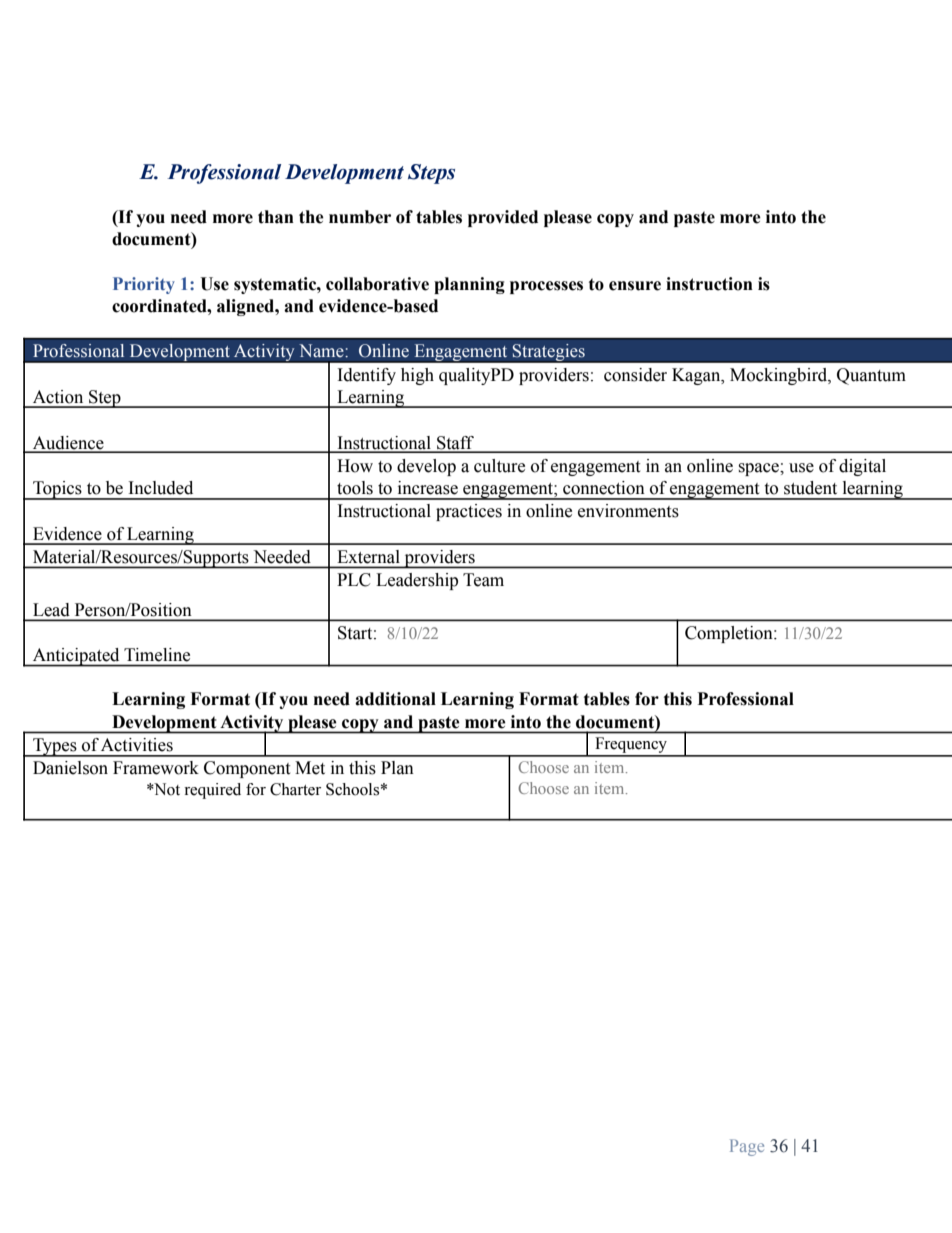 This image has height=1233, width=952. Describe the element at coordinates (503, 218) in the image. I see `provided` at that location.
